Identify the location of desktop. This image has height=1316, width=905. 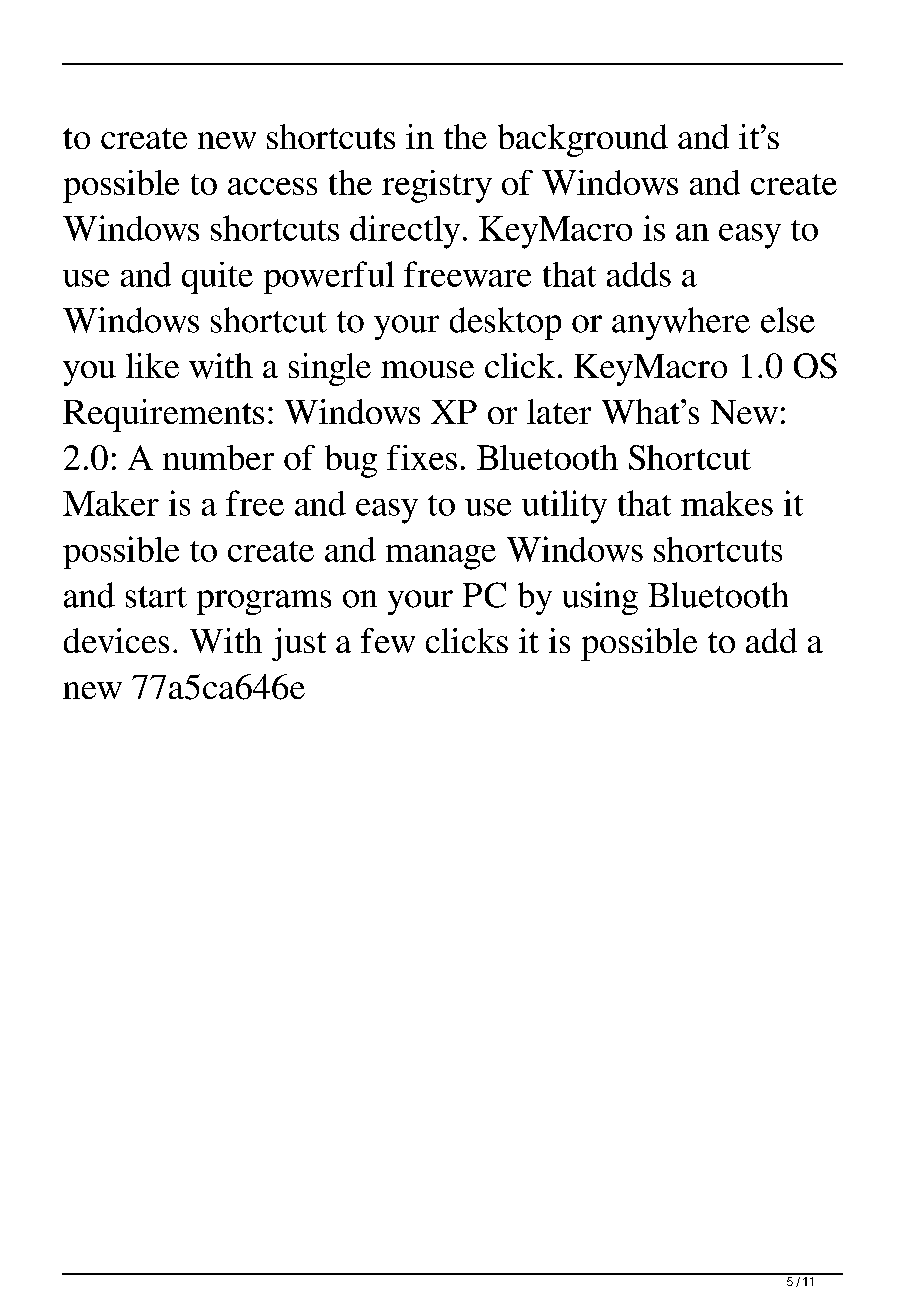
(505, 323).
